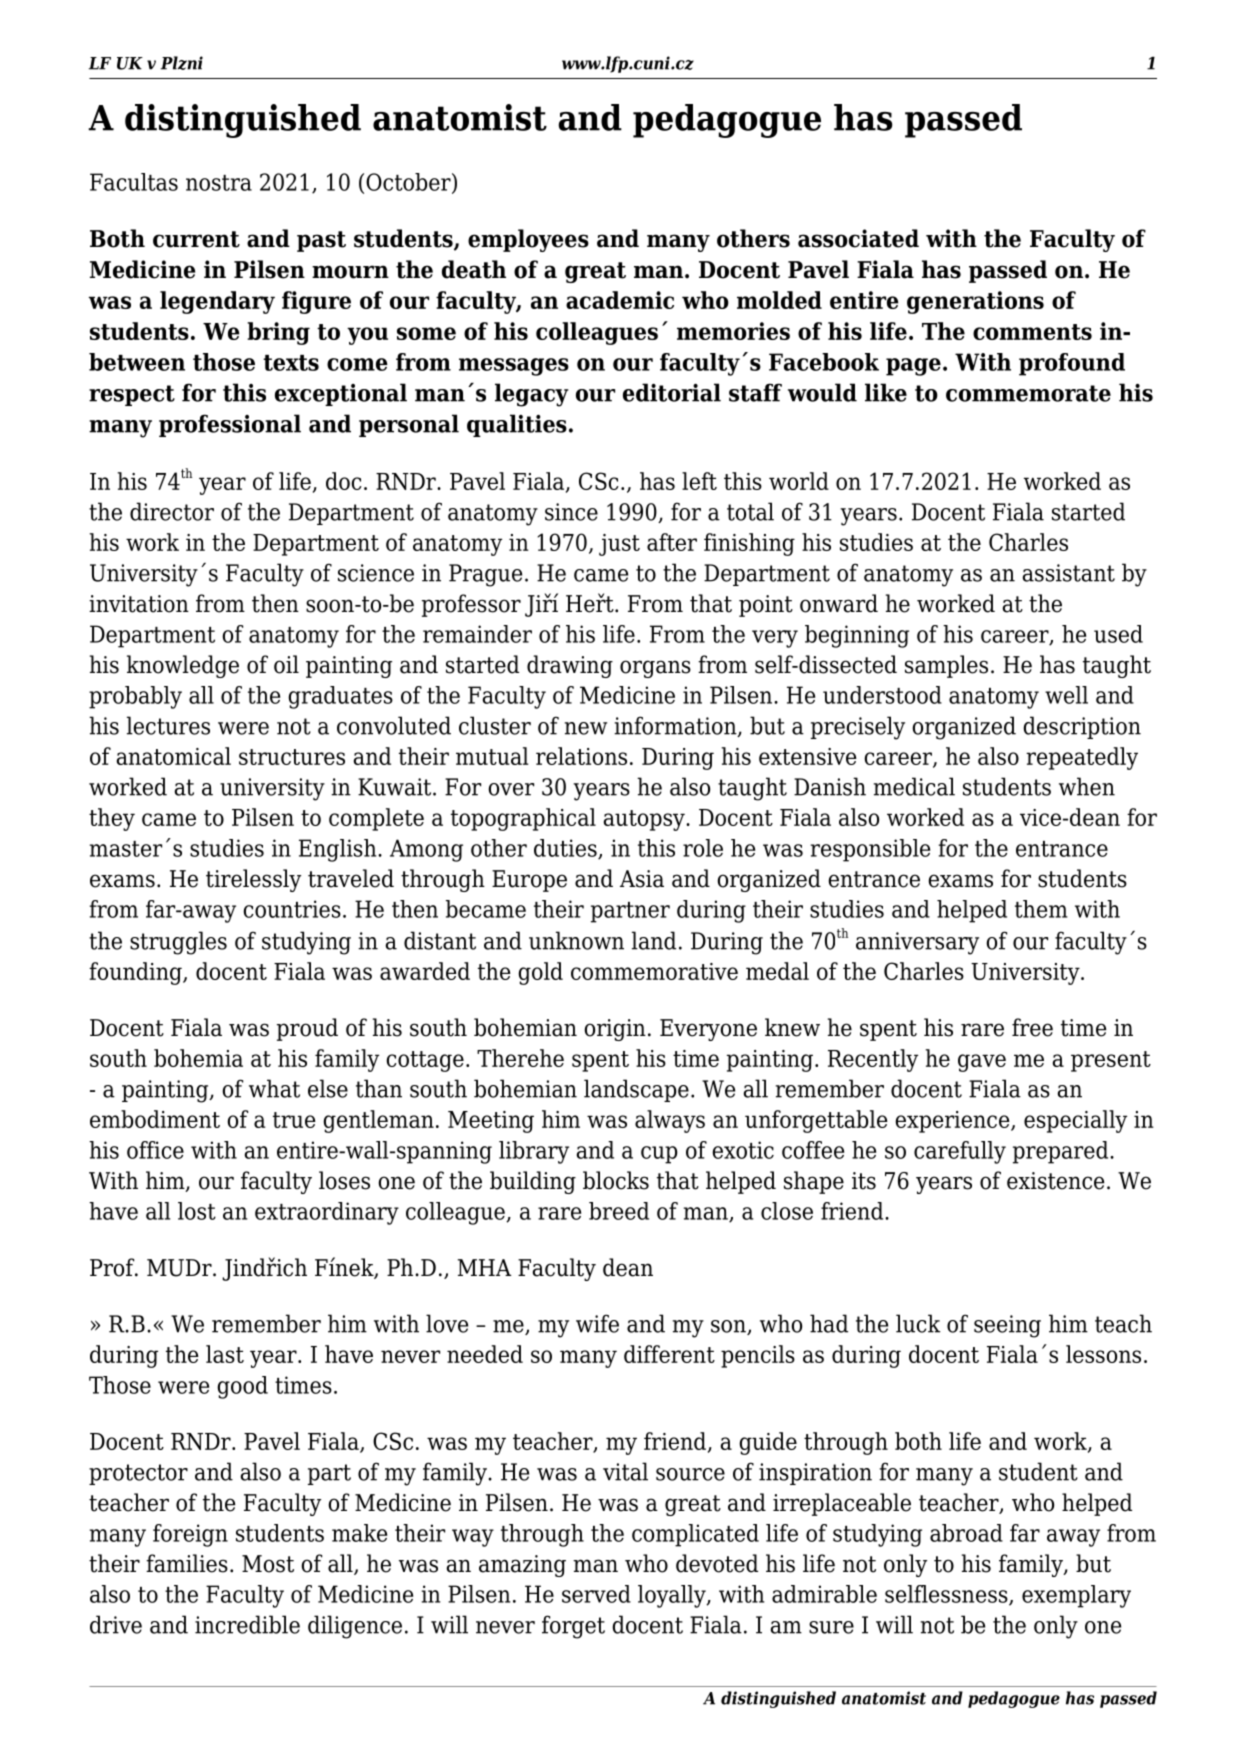  I want to click on generations, so click(975, 302).
